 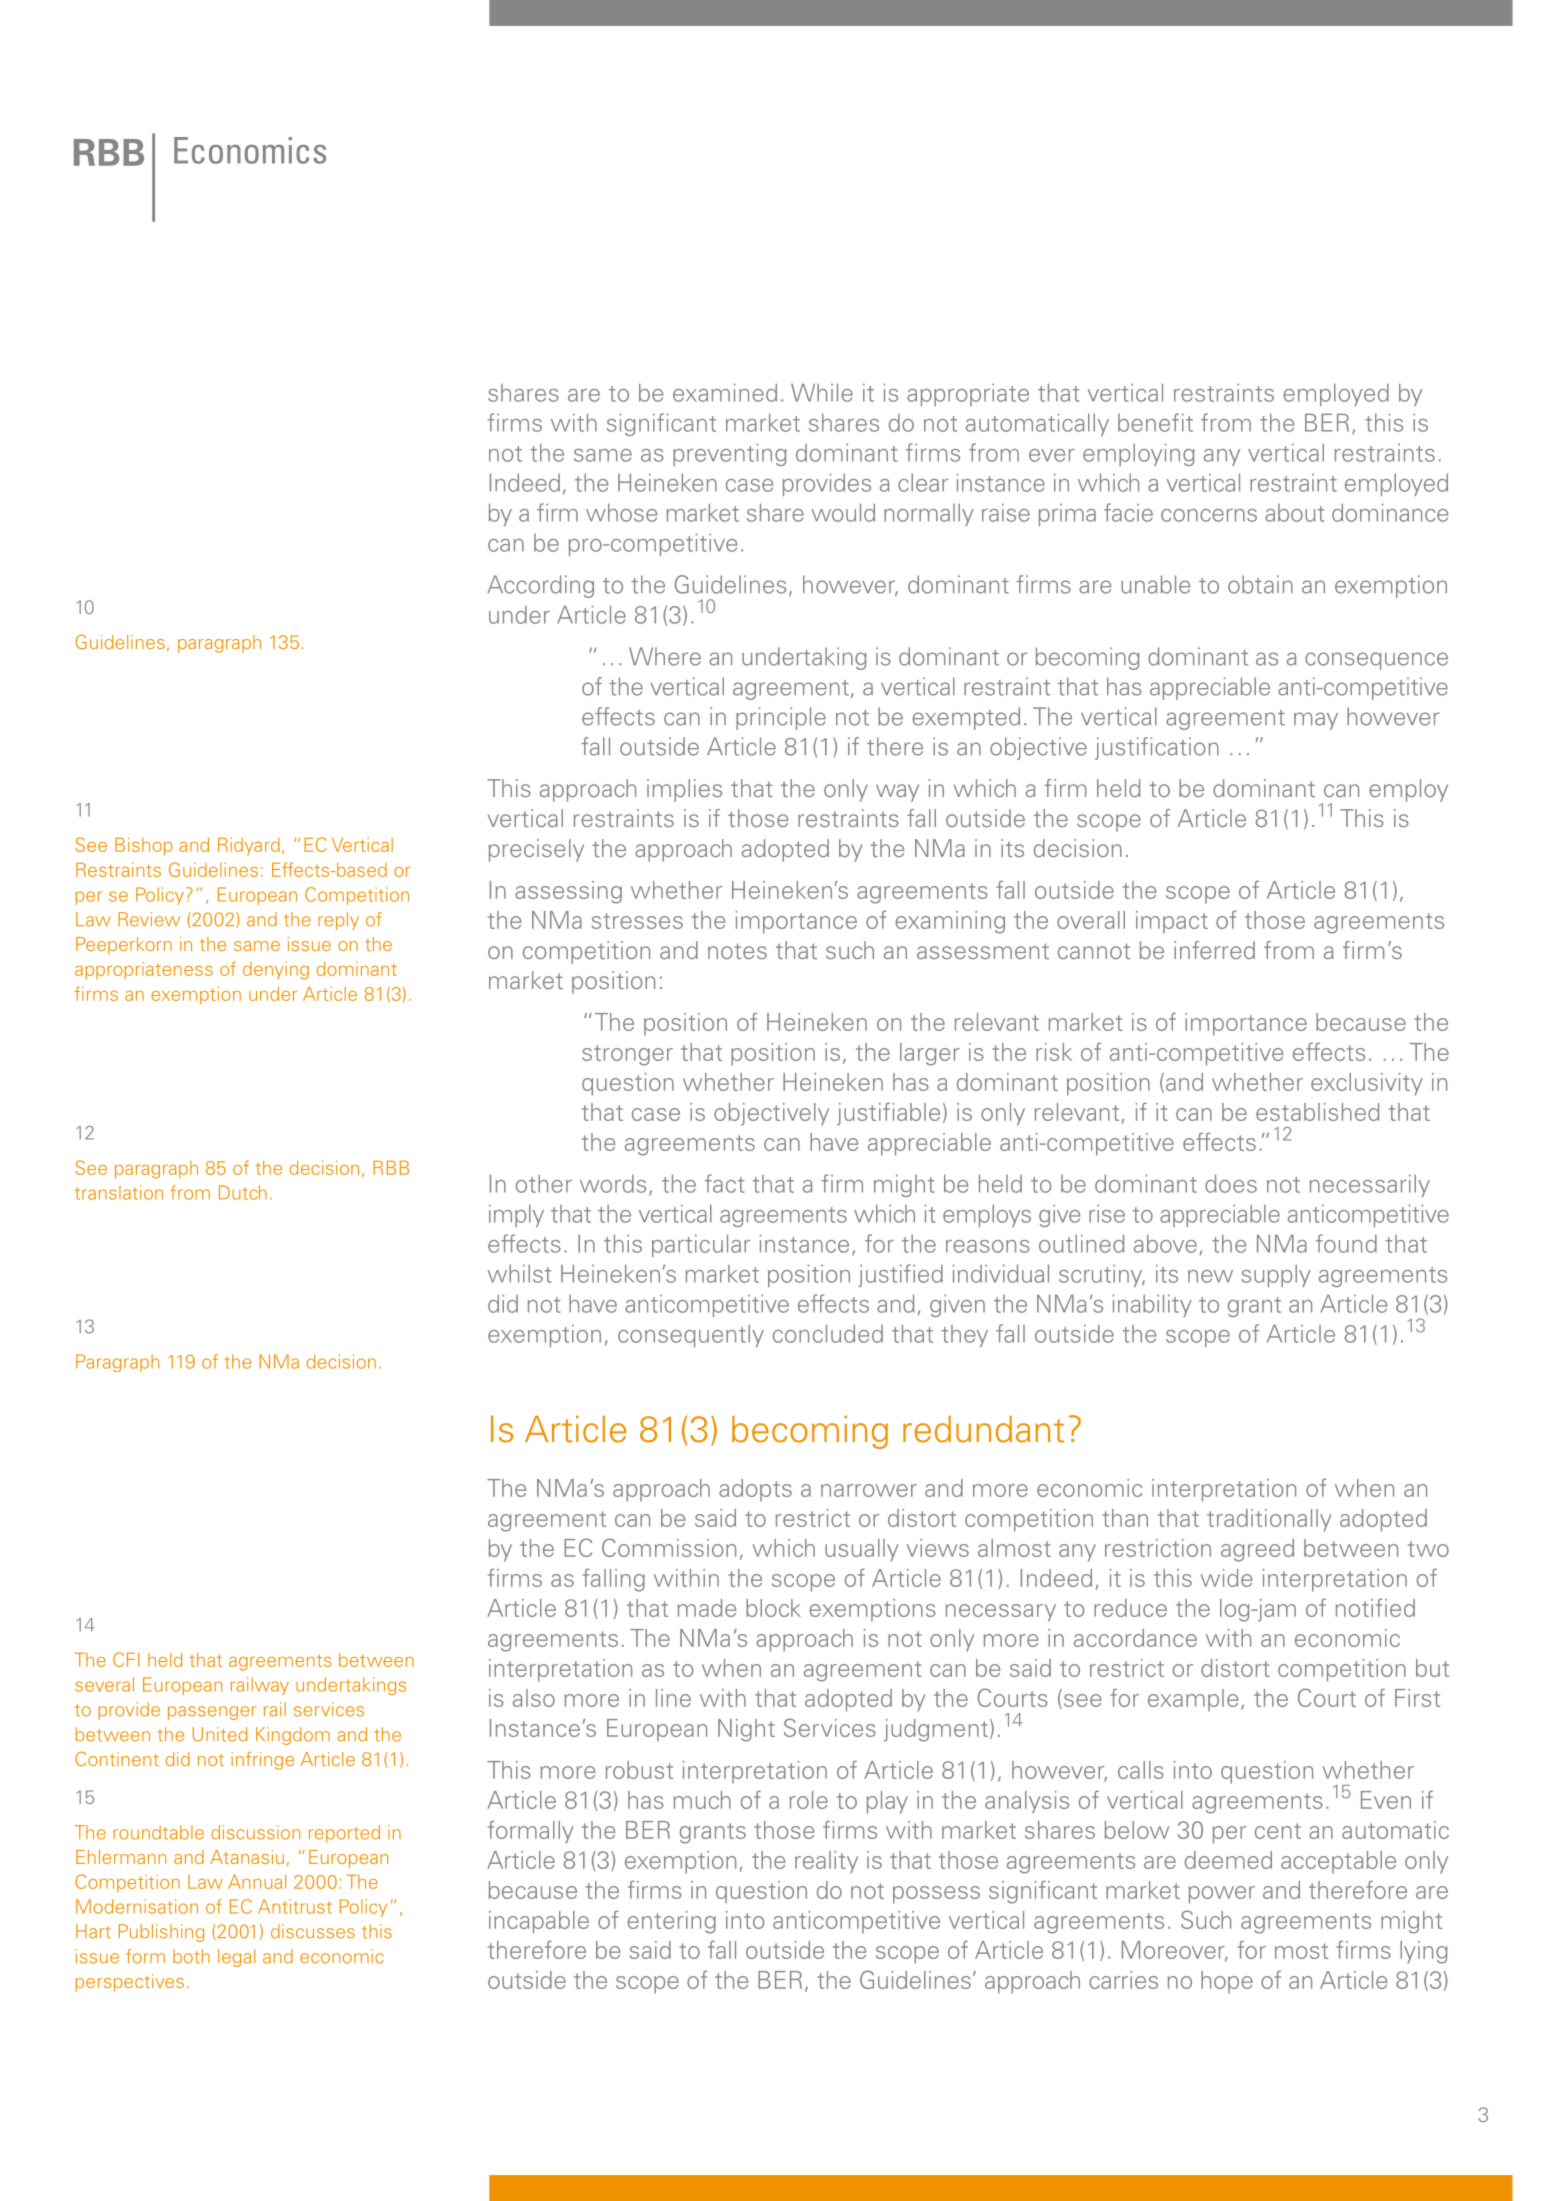 What do you see at coordinates (276, 971) in the image?
I see `denying` at bounding box center [276, 971].
